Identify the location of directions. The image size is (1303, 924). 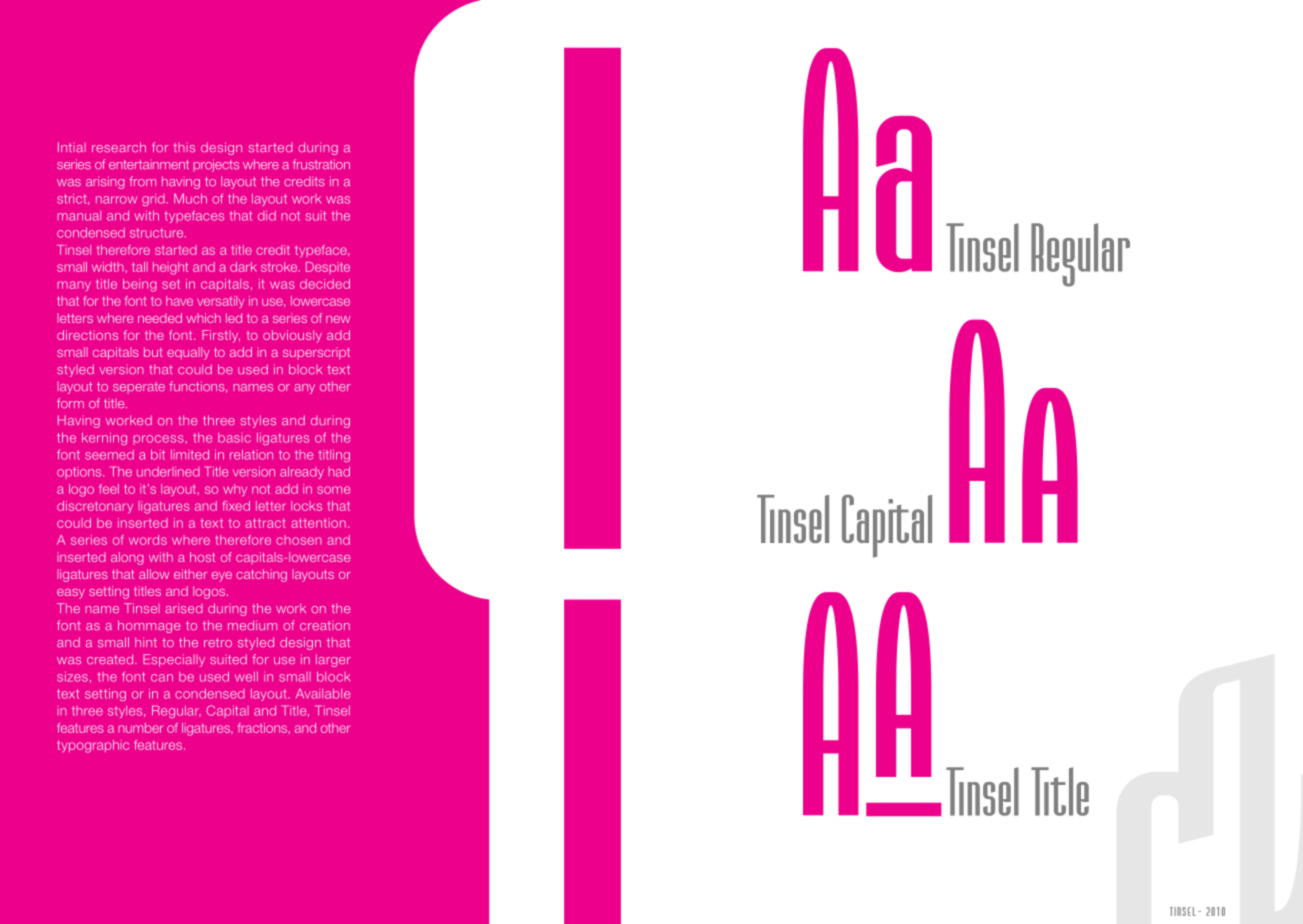
(87, 335).
